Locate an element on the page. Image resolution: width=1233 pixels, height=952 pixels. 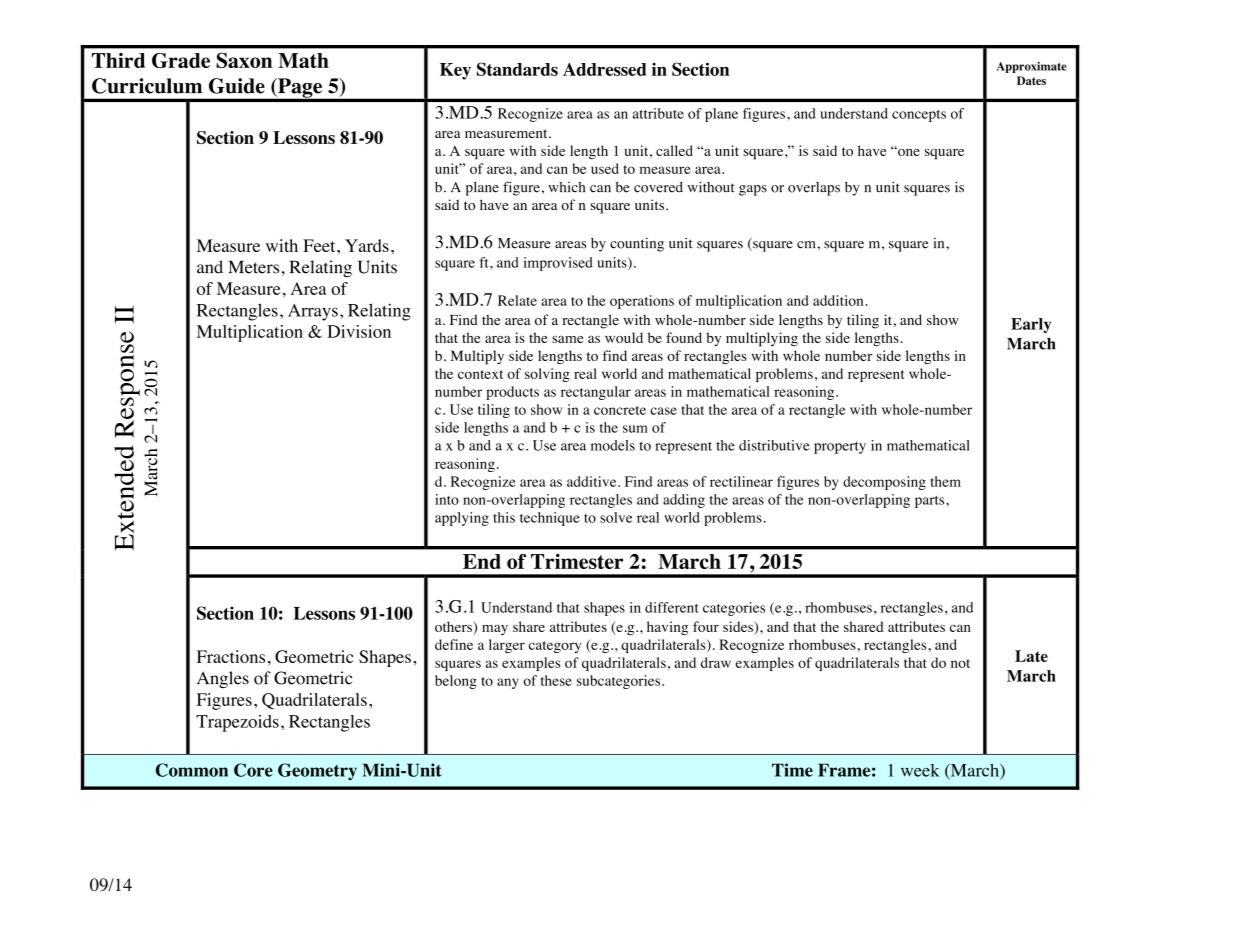
improvised is located at coordinates (558, 264).
